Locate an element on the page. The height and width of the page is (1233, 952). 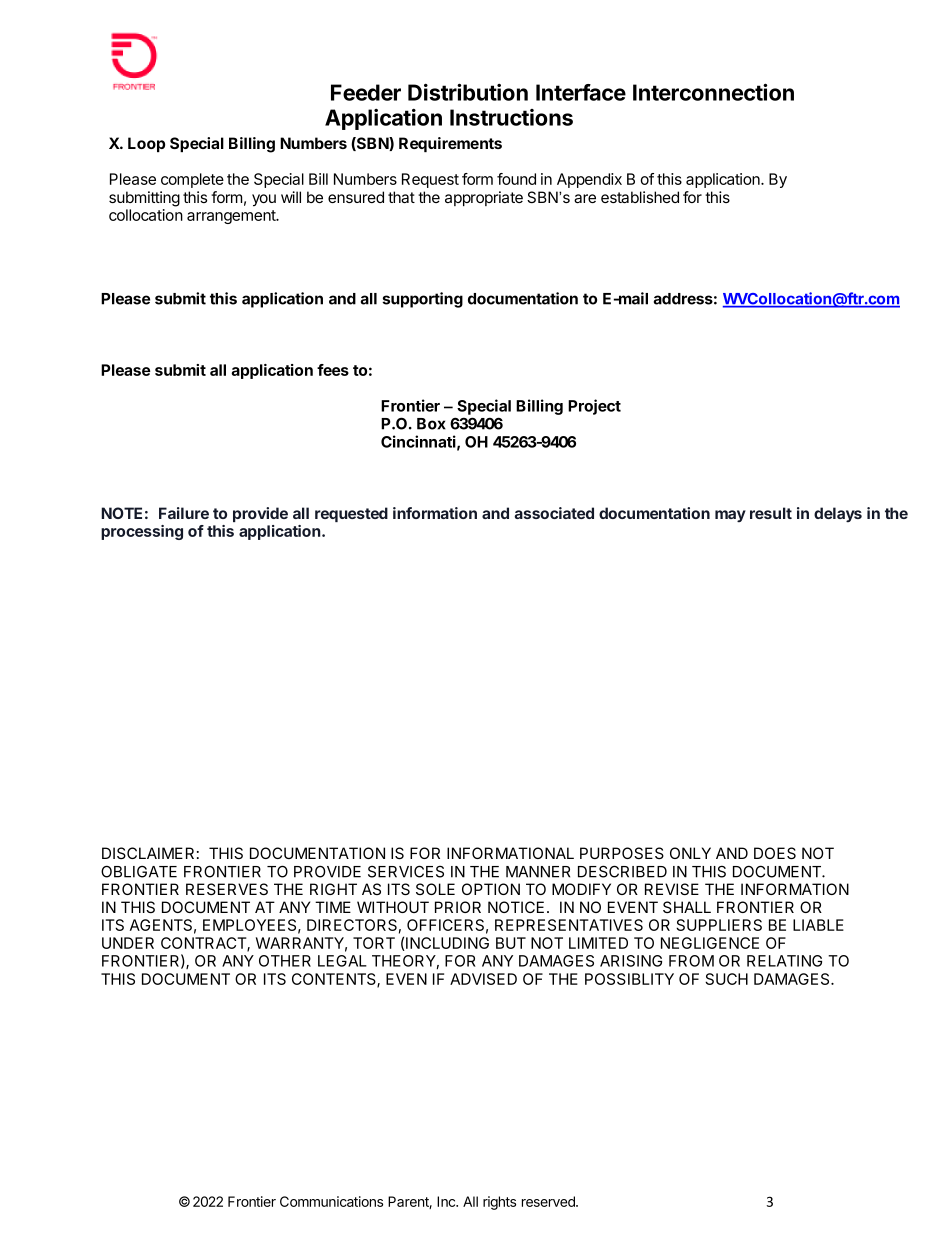
Instructions is located at coordinates (511, 117).
